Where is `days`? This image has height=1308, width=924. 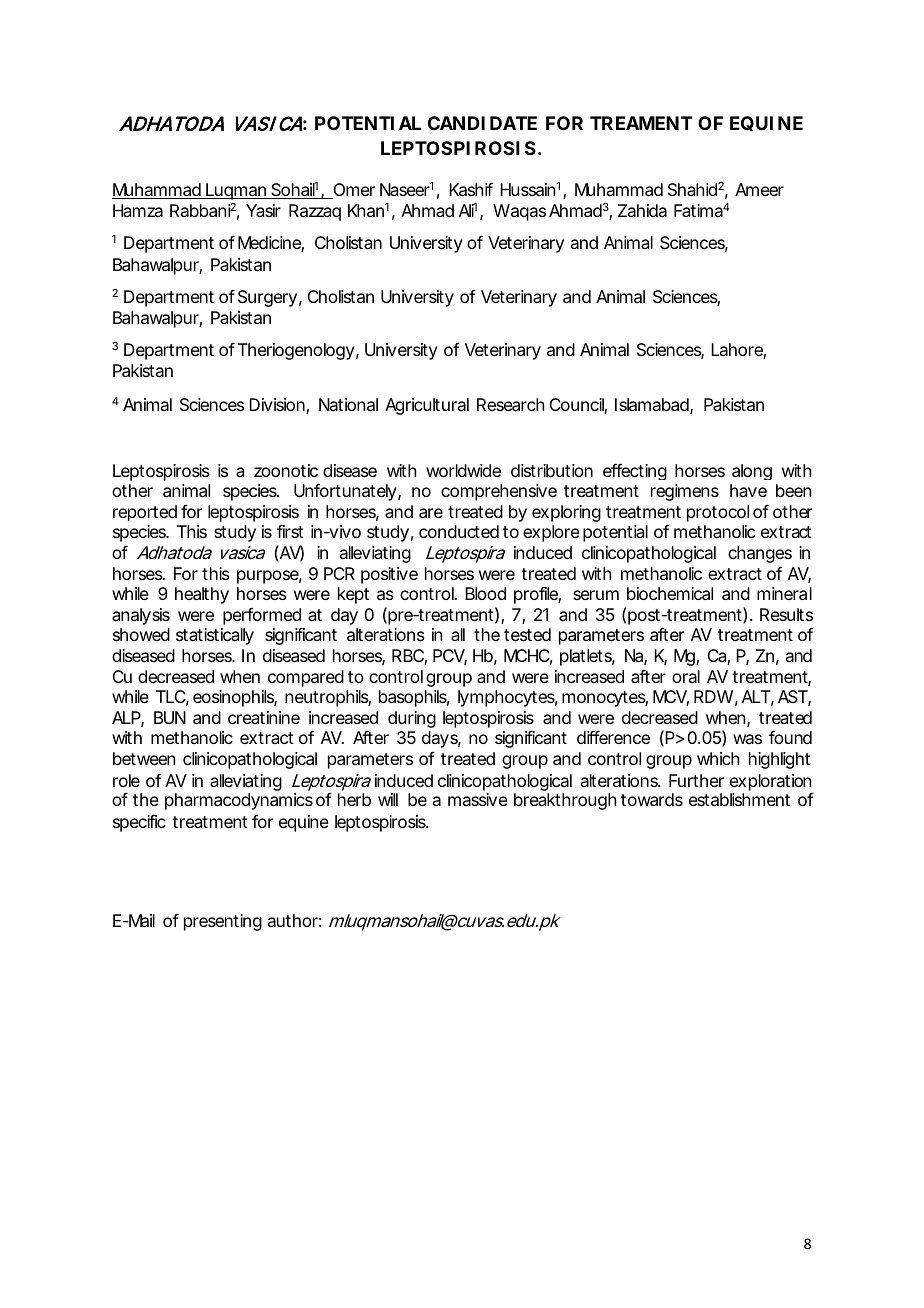 days is located at coordinates (441, 739).
